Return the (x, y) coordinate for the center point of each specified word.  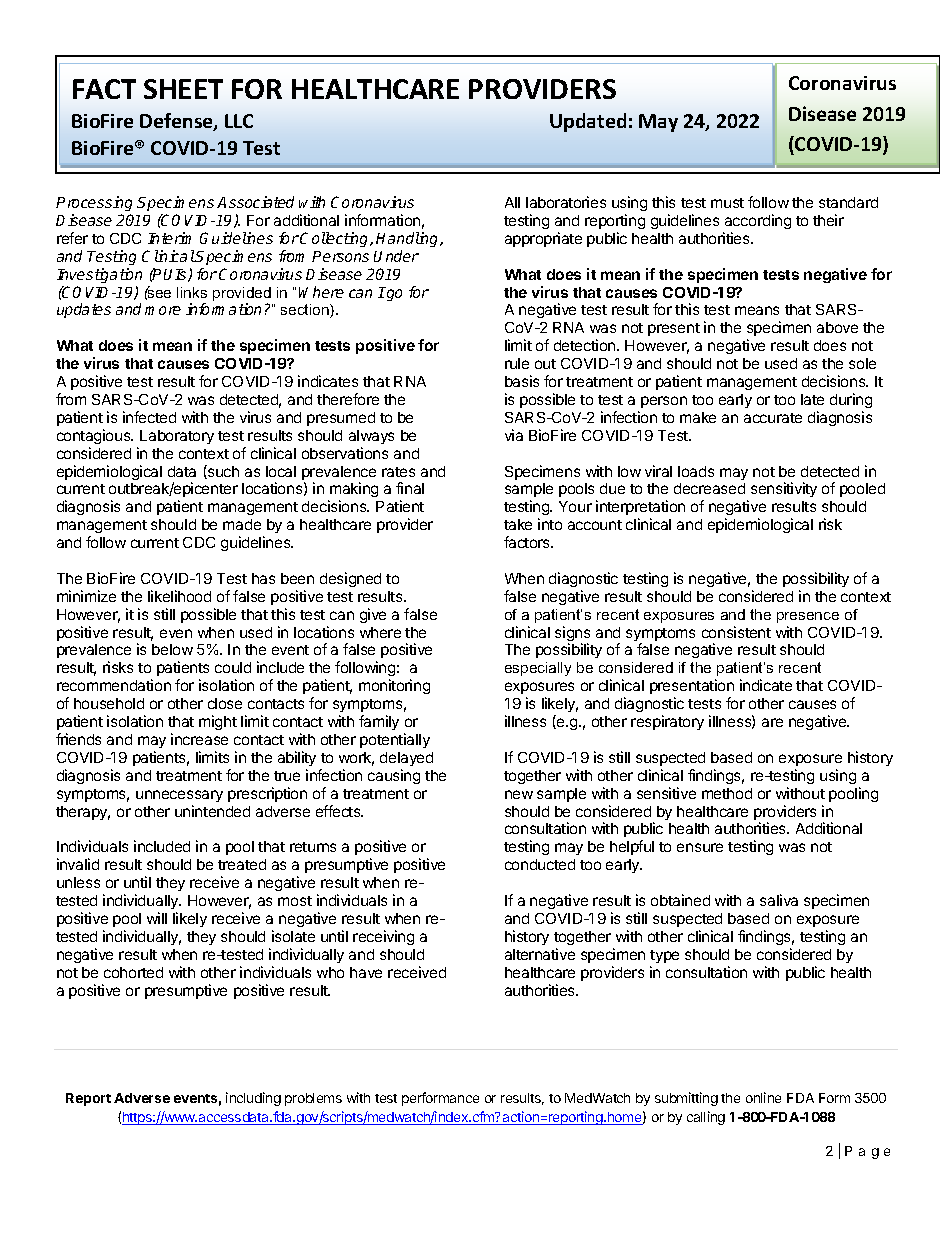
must (727, 203)
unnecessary (179, 796)
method (727, 793)
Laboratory (177, 437)
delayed (406, 759)
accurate (773, 418)
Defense (177, 122)
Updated (588, 122)
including (253, 1099)
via (514, 435)
